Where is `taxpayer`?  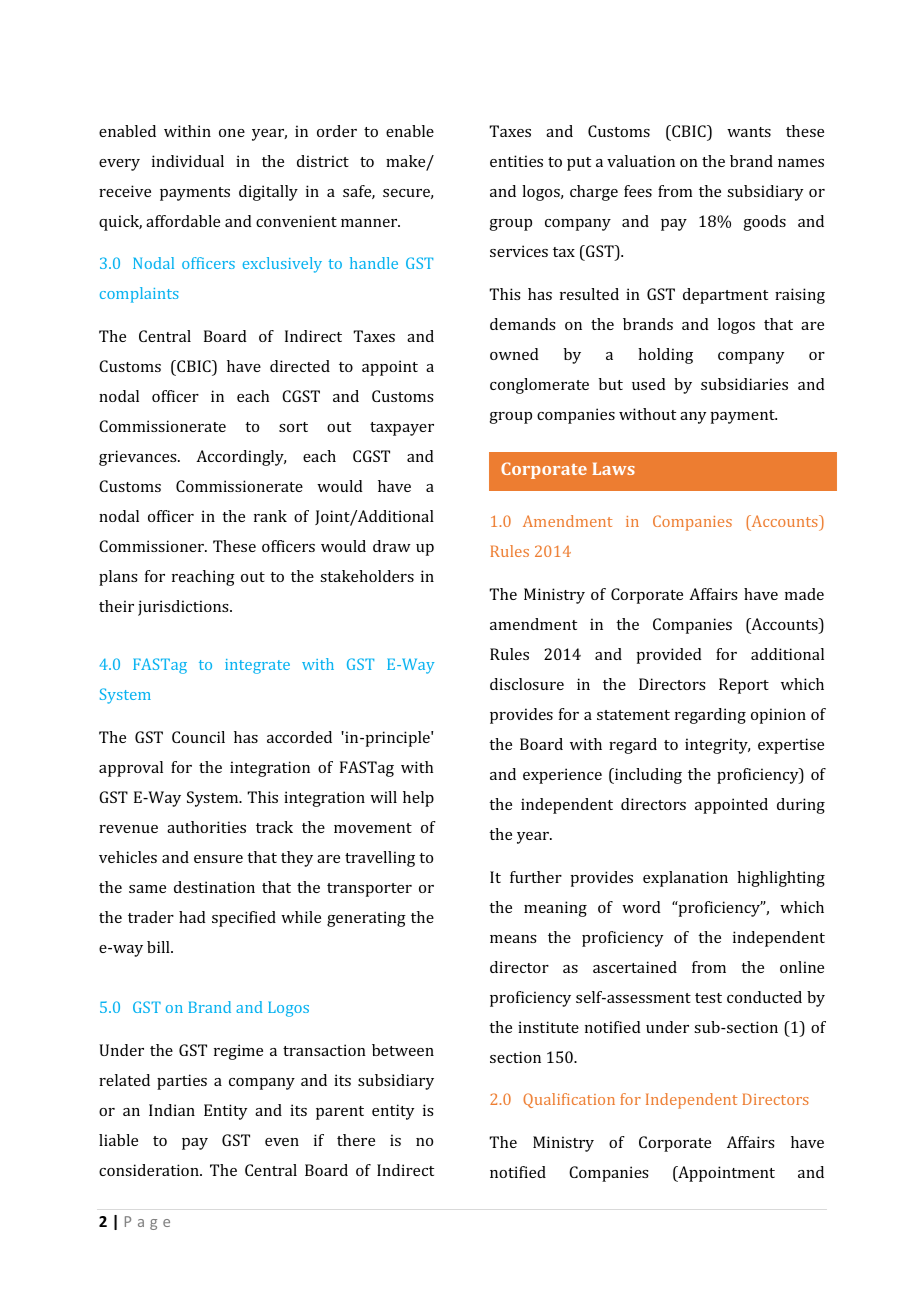
taxpayer is located at coordinates (402, 429).
